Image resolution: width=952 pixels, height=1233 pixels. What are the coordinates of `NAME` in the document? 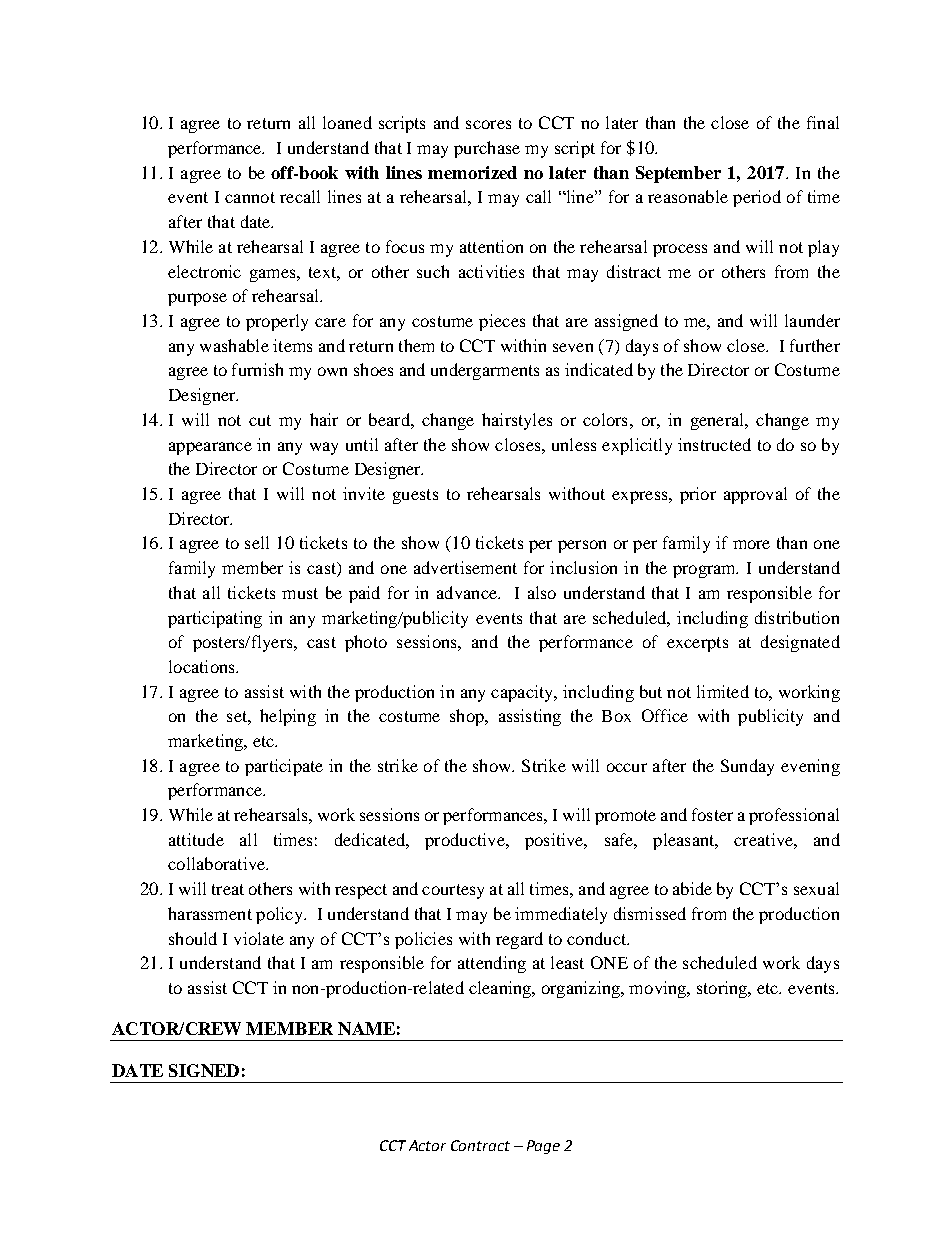 It's located at (366, 1028).
